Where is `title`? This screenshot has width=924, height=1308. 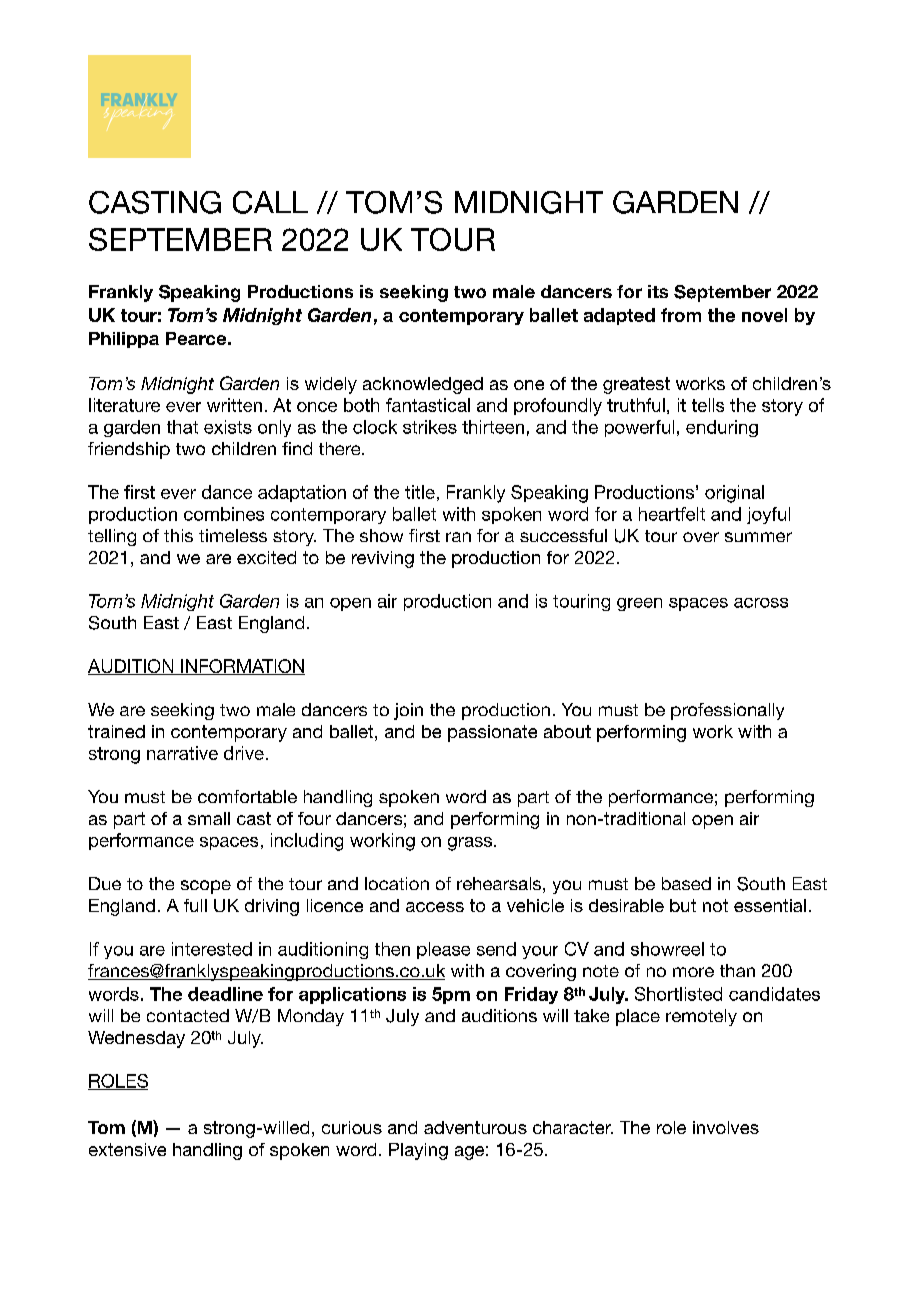 title is located at coordinates (420, 492).
